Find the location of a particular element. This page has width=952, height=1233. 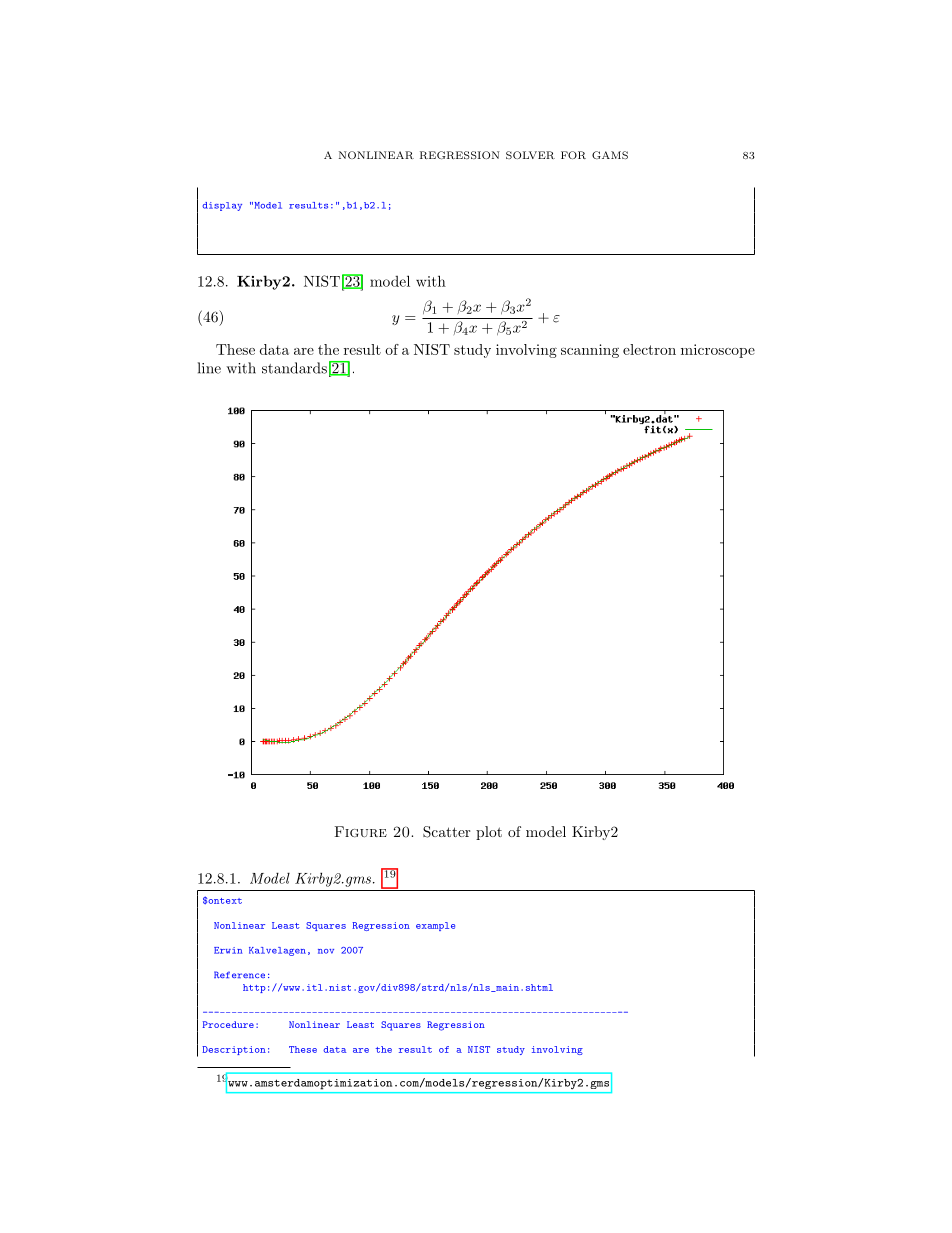

Erwin is located at coordinates (228, 950).
